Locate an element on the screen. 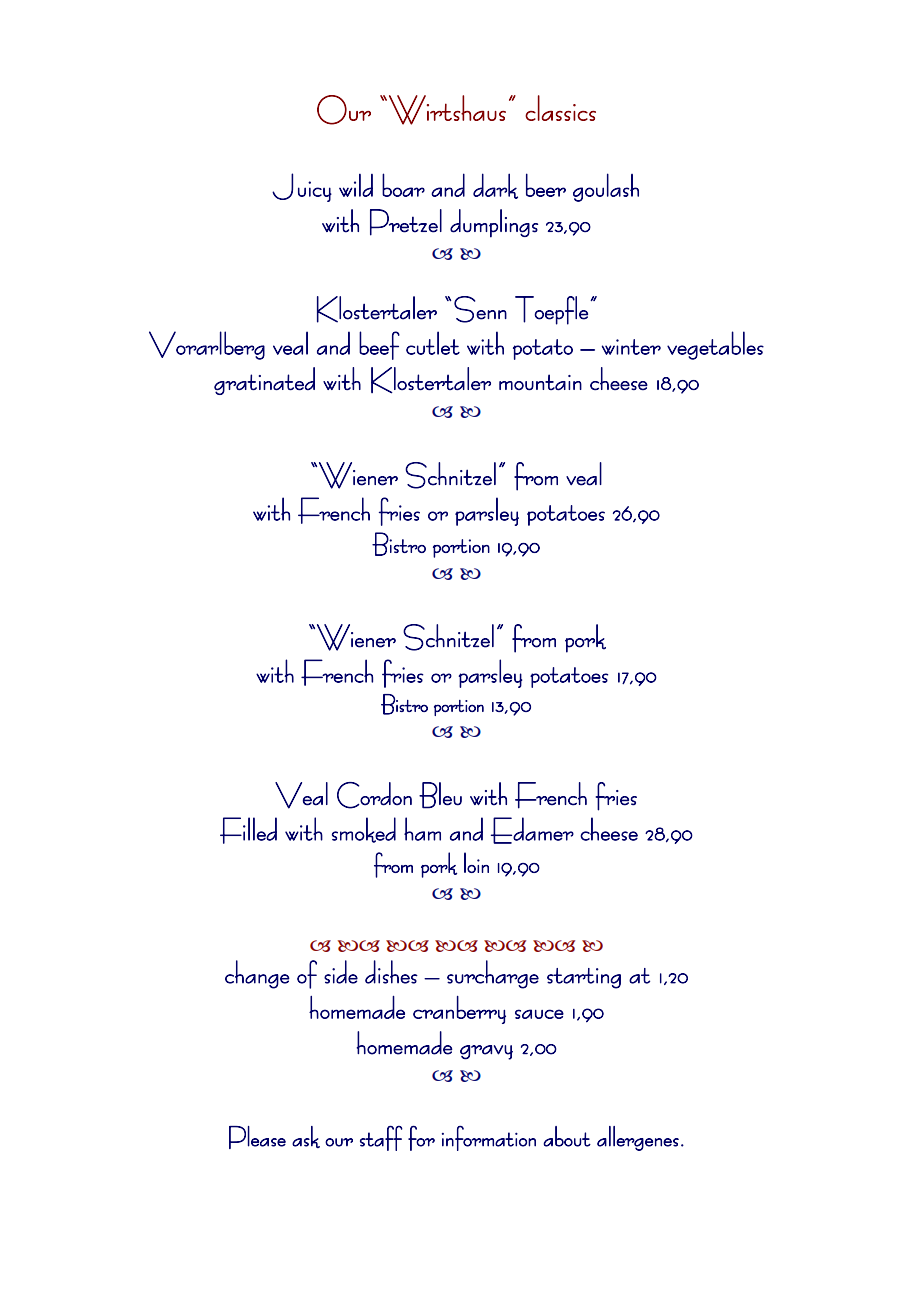 Image resolution: width=924 pixels, height=1308 pixels. mountain is located at coordinates (540, 382).
